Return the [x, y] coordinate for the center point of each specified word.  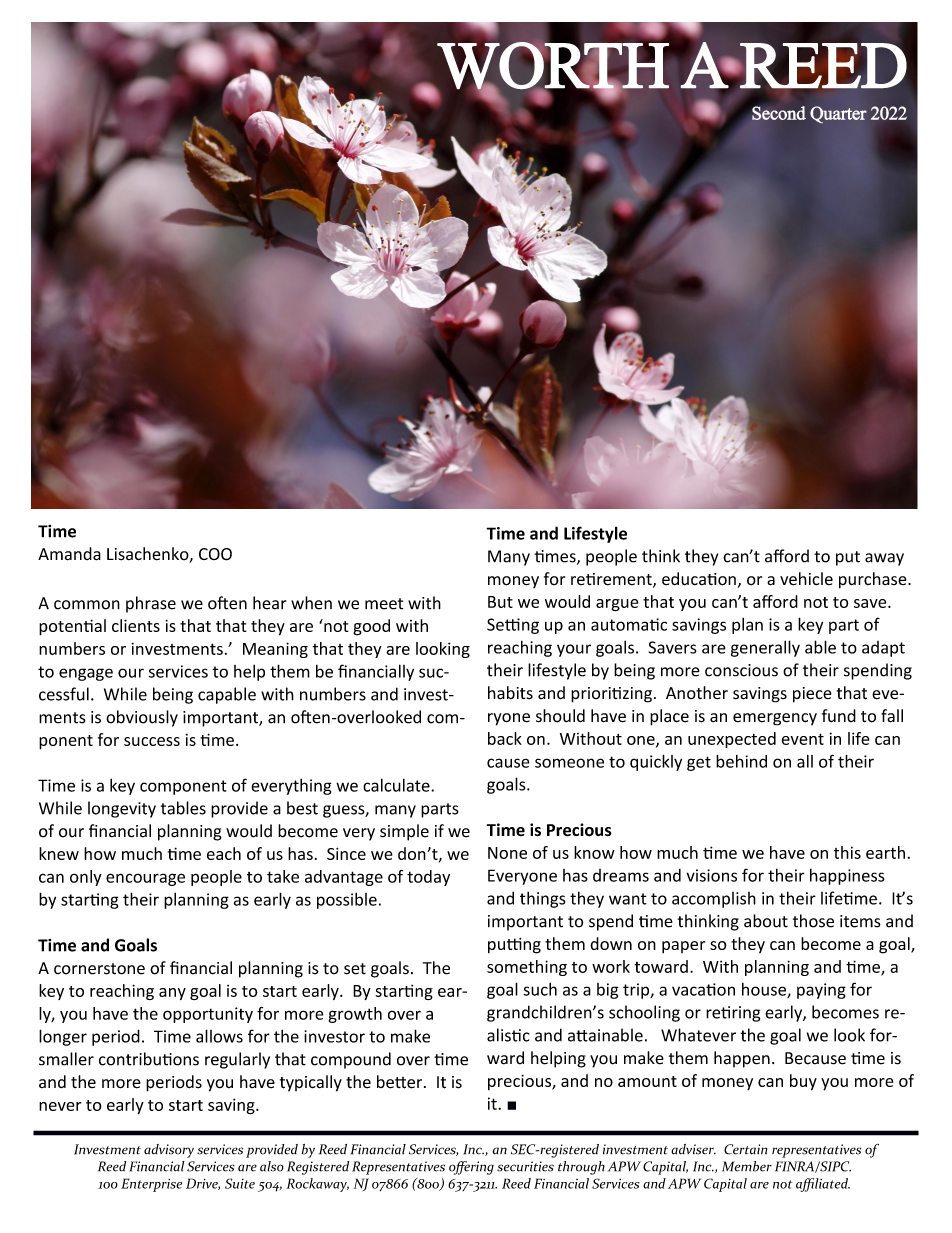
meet [384, 604]
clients [136, 625]
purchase [874, 580]
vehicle [806, 579]
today [428, 878]
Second [778, 112]
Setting [513, 626]
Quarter [838, 114]
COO [215, 554]
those [813, 921]
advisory [169, 1151]
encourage [145, 879]
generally [765, 648]
